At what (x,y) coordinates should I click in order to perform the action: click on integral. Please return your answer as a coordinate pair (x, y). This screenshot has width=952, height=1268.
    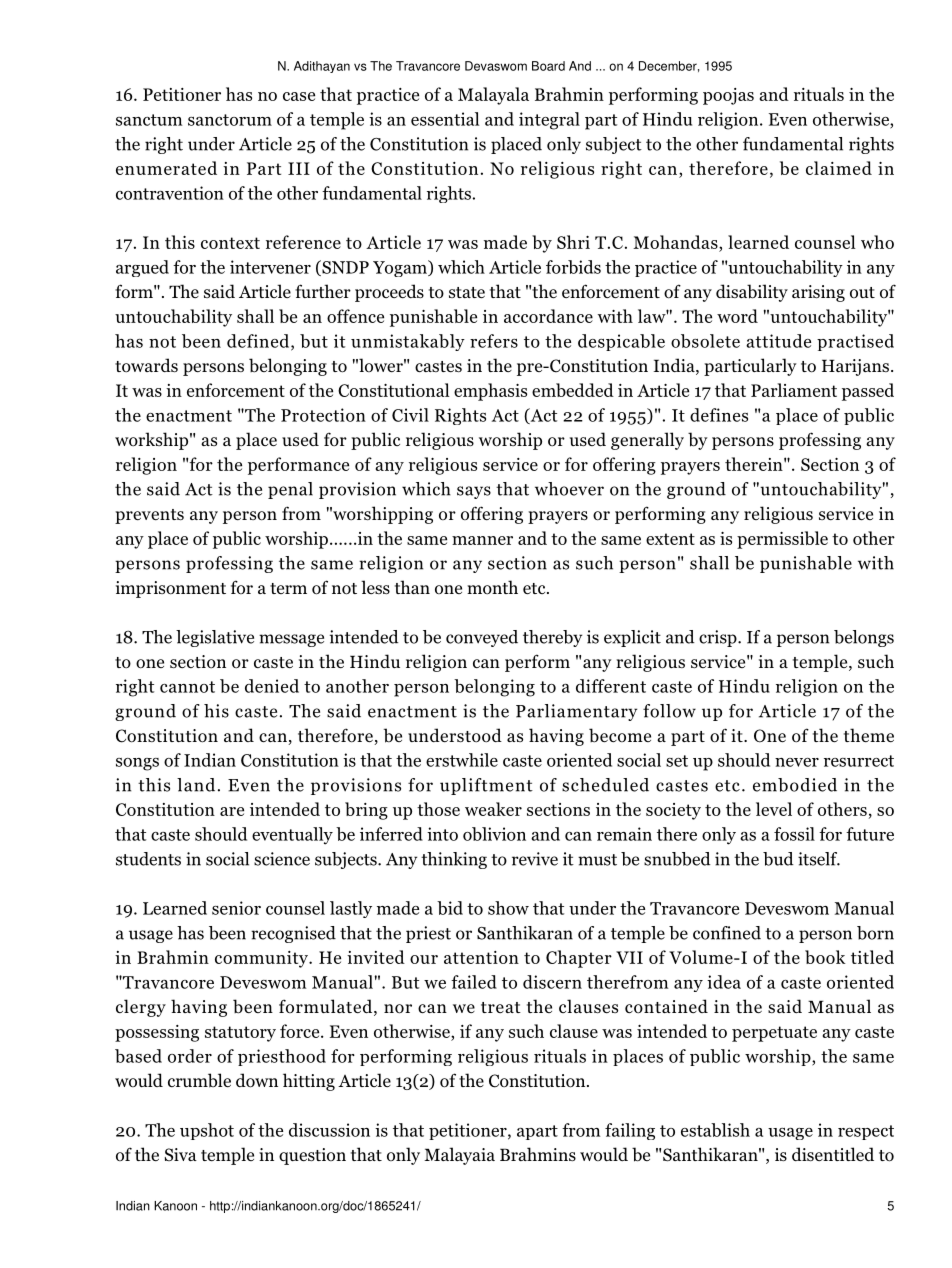
    Looking at the image, I should click on (549, 121).
